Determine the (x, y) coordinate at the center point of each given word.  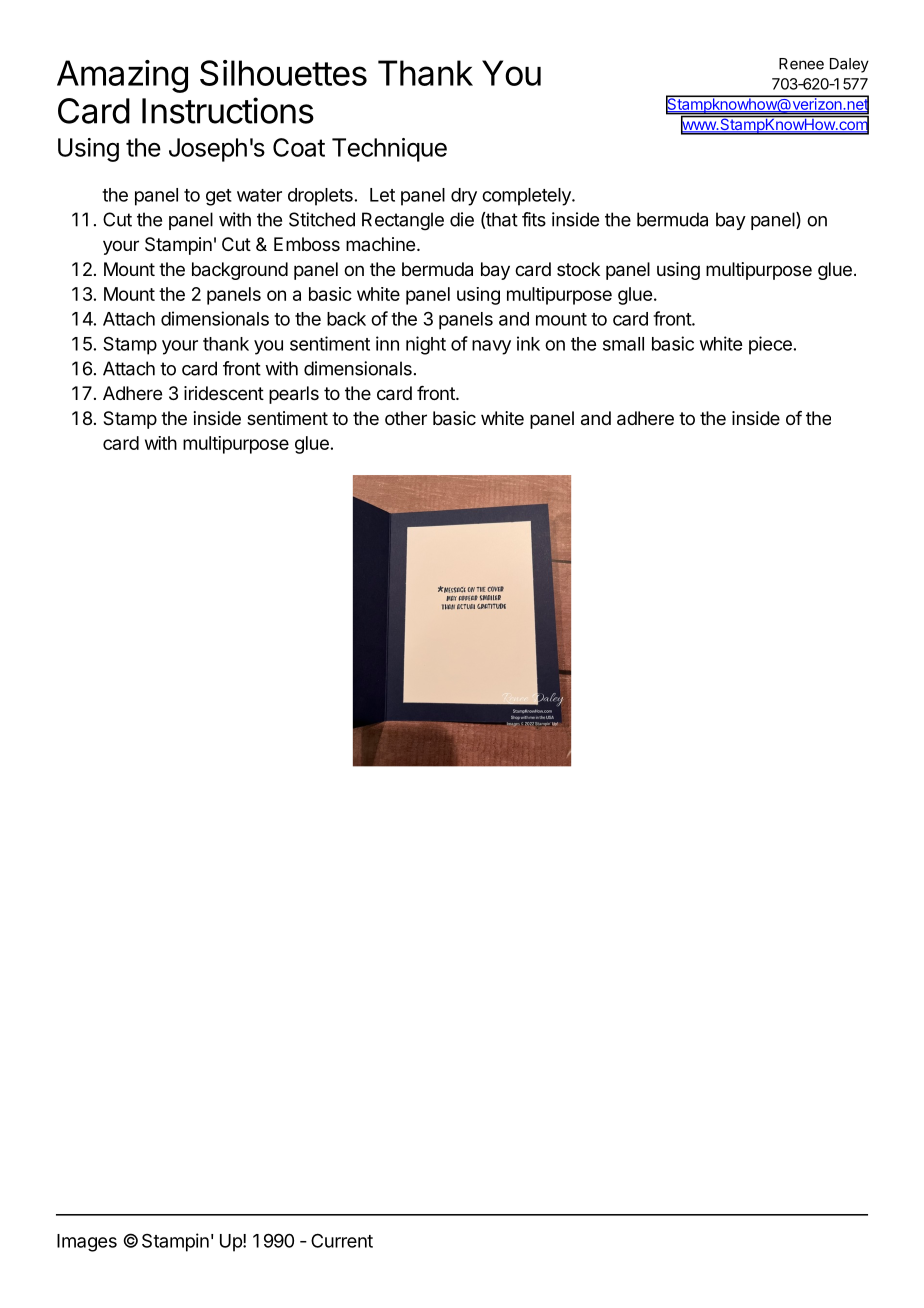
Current (342, 1240)
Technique (389, 150)
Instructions (228, 110)
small (623, 344)
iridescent (224, 393)
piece (770, 345)
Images (87, 1243)
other (406, 418)
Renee (801, 64)
